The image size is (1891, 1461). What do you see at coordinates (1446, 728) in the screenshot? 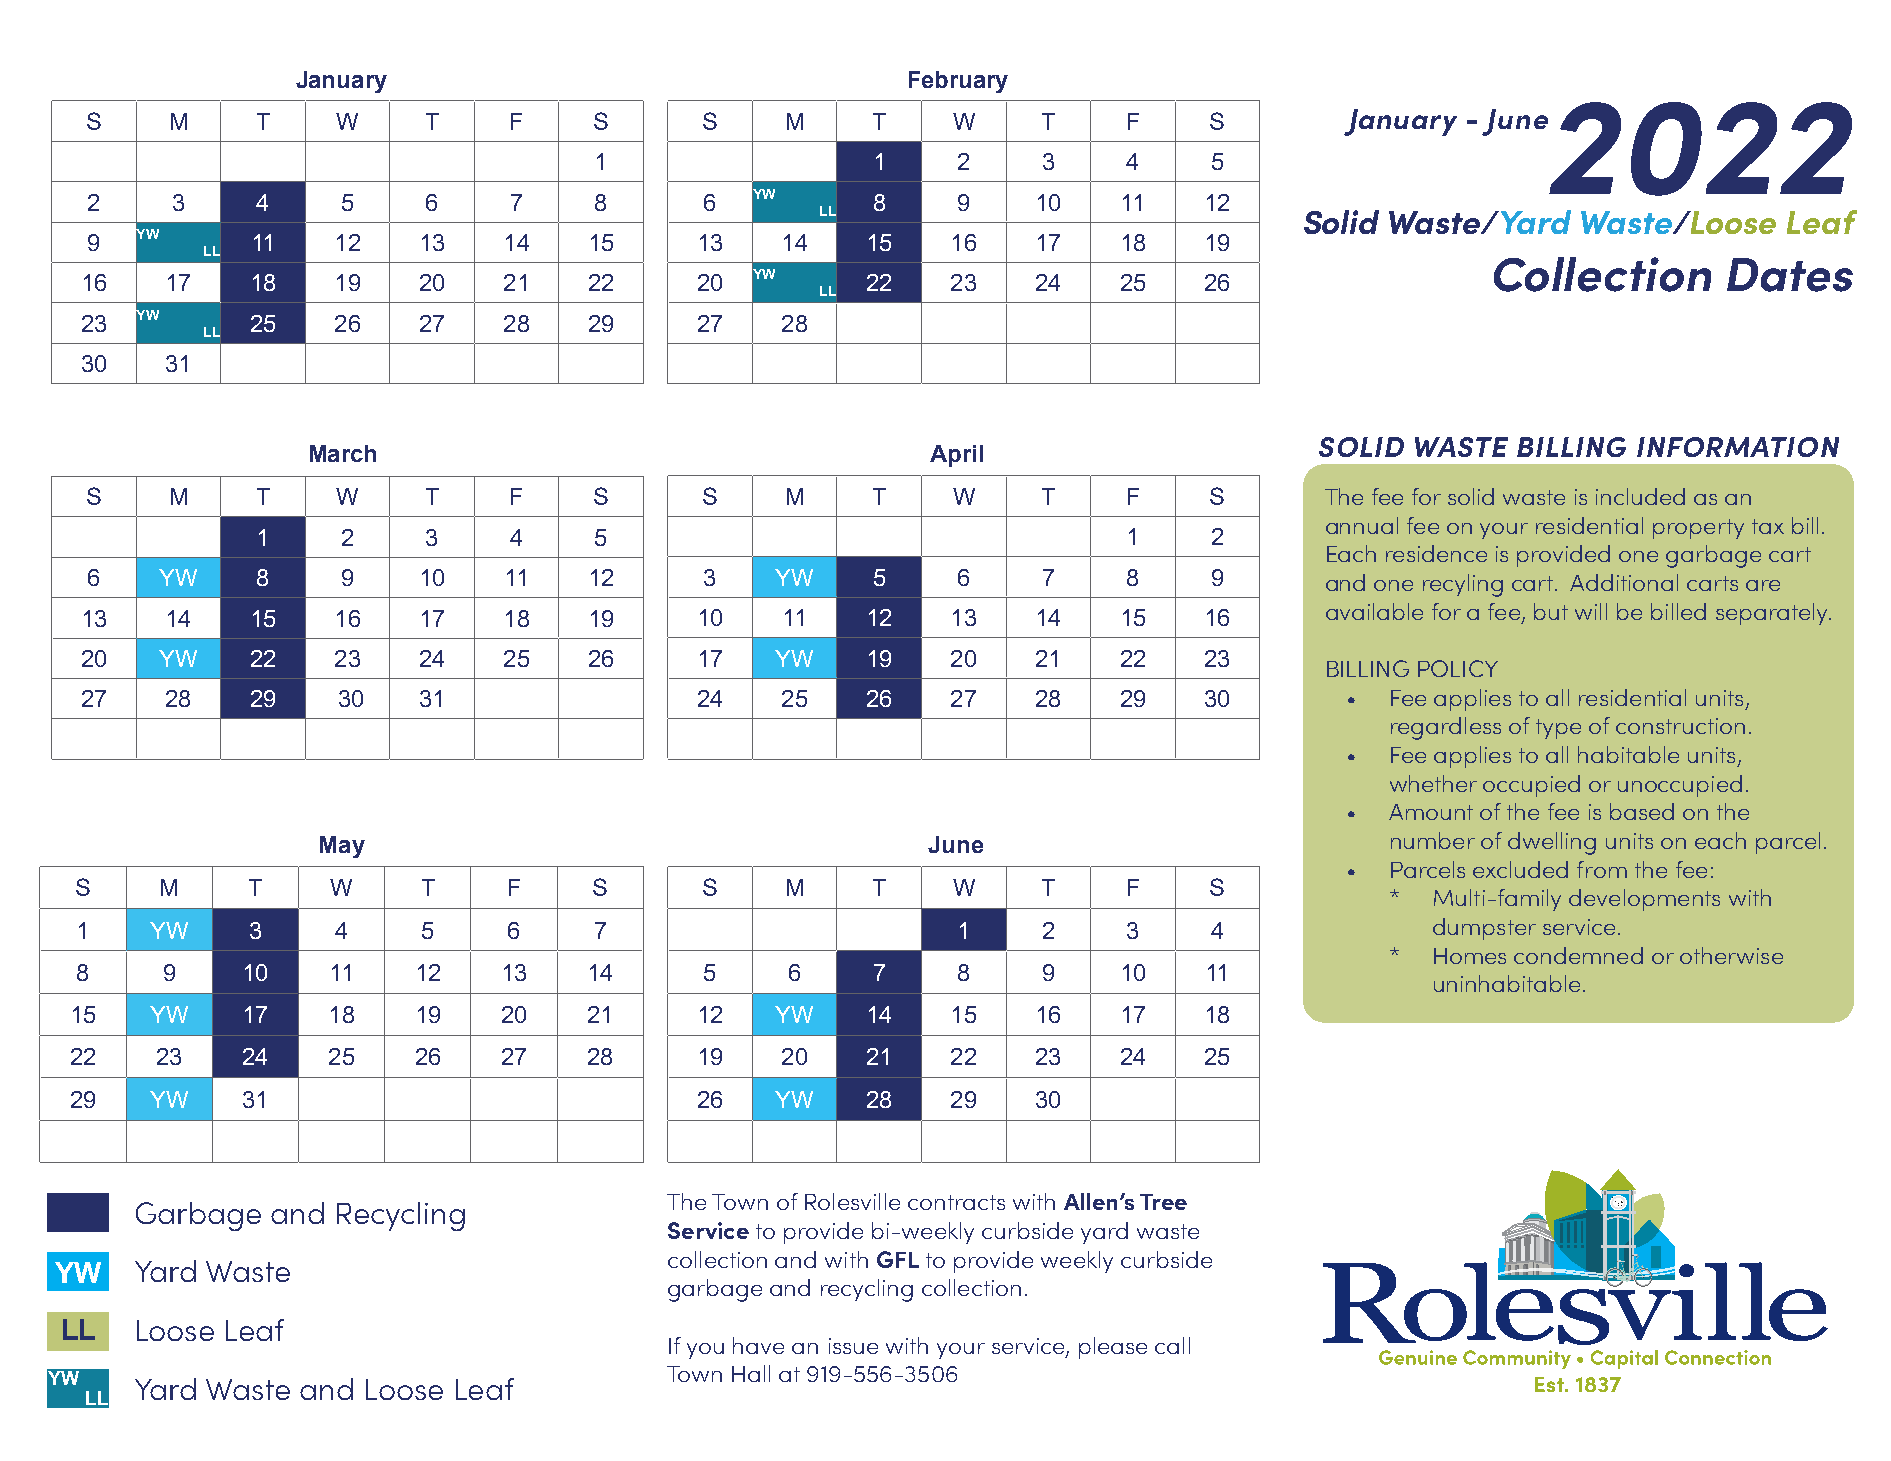
I see `regardless` at bounding box center [1446, 728].
